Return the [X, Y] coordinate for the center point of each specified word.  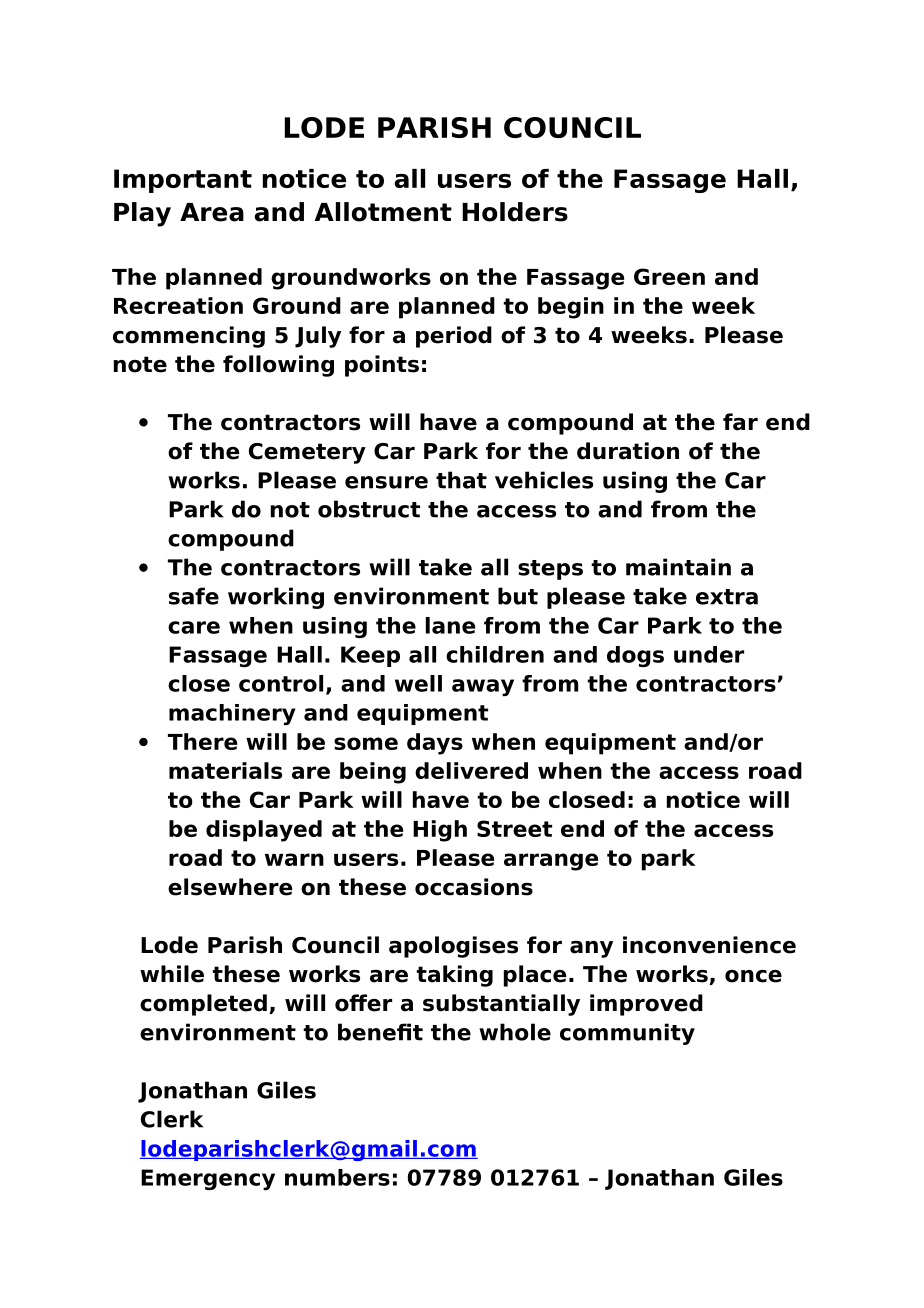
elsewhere [230, 887]
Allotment [383, 212]
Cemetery [307, 453]
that [461, 480]
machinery [232, 714]
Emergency [208, 1179]
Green [669, 276]
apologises [453, 947]
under [709, 654]
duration [628, 451]
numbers [337, 1177]
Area [212, 212]
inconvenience [709, 945]
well [418, 683]
